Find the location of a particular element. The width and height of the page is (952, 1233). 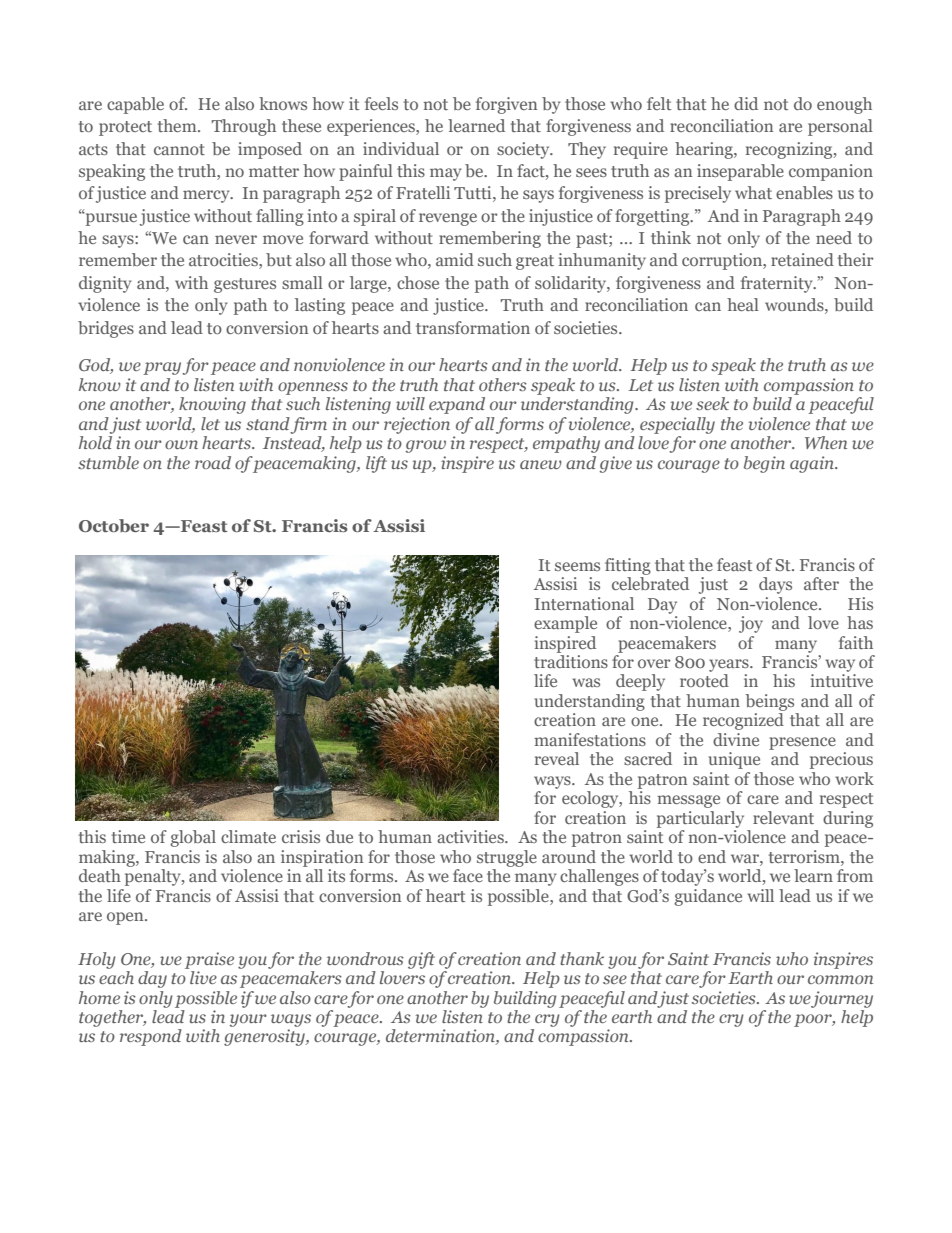

live is located at coordinates (203, 977).
